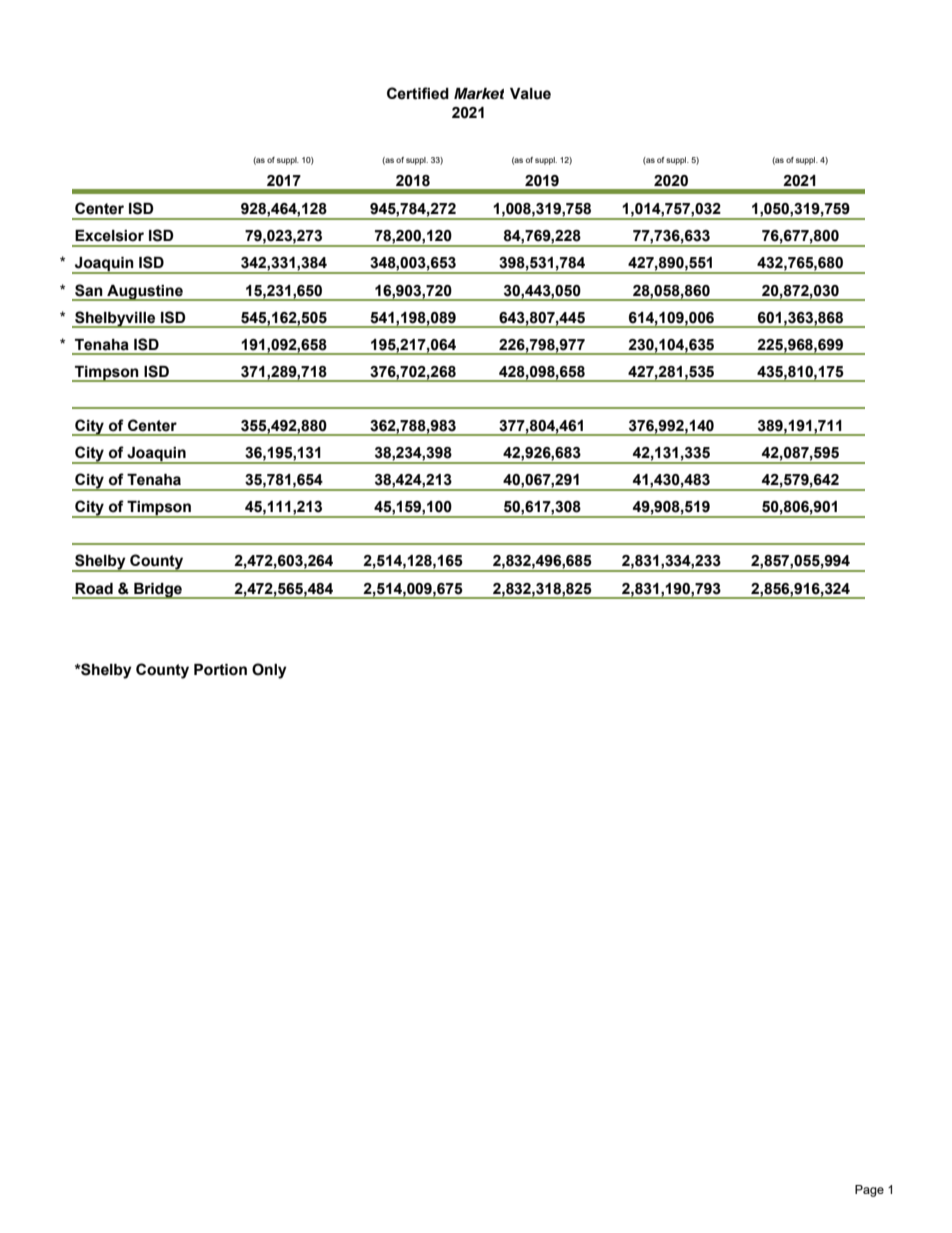  What do you see at coordinates (220, 670) in the screenshot?
I see `Portion` at bounding box center [220, 670].
